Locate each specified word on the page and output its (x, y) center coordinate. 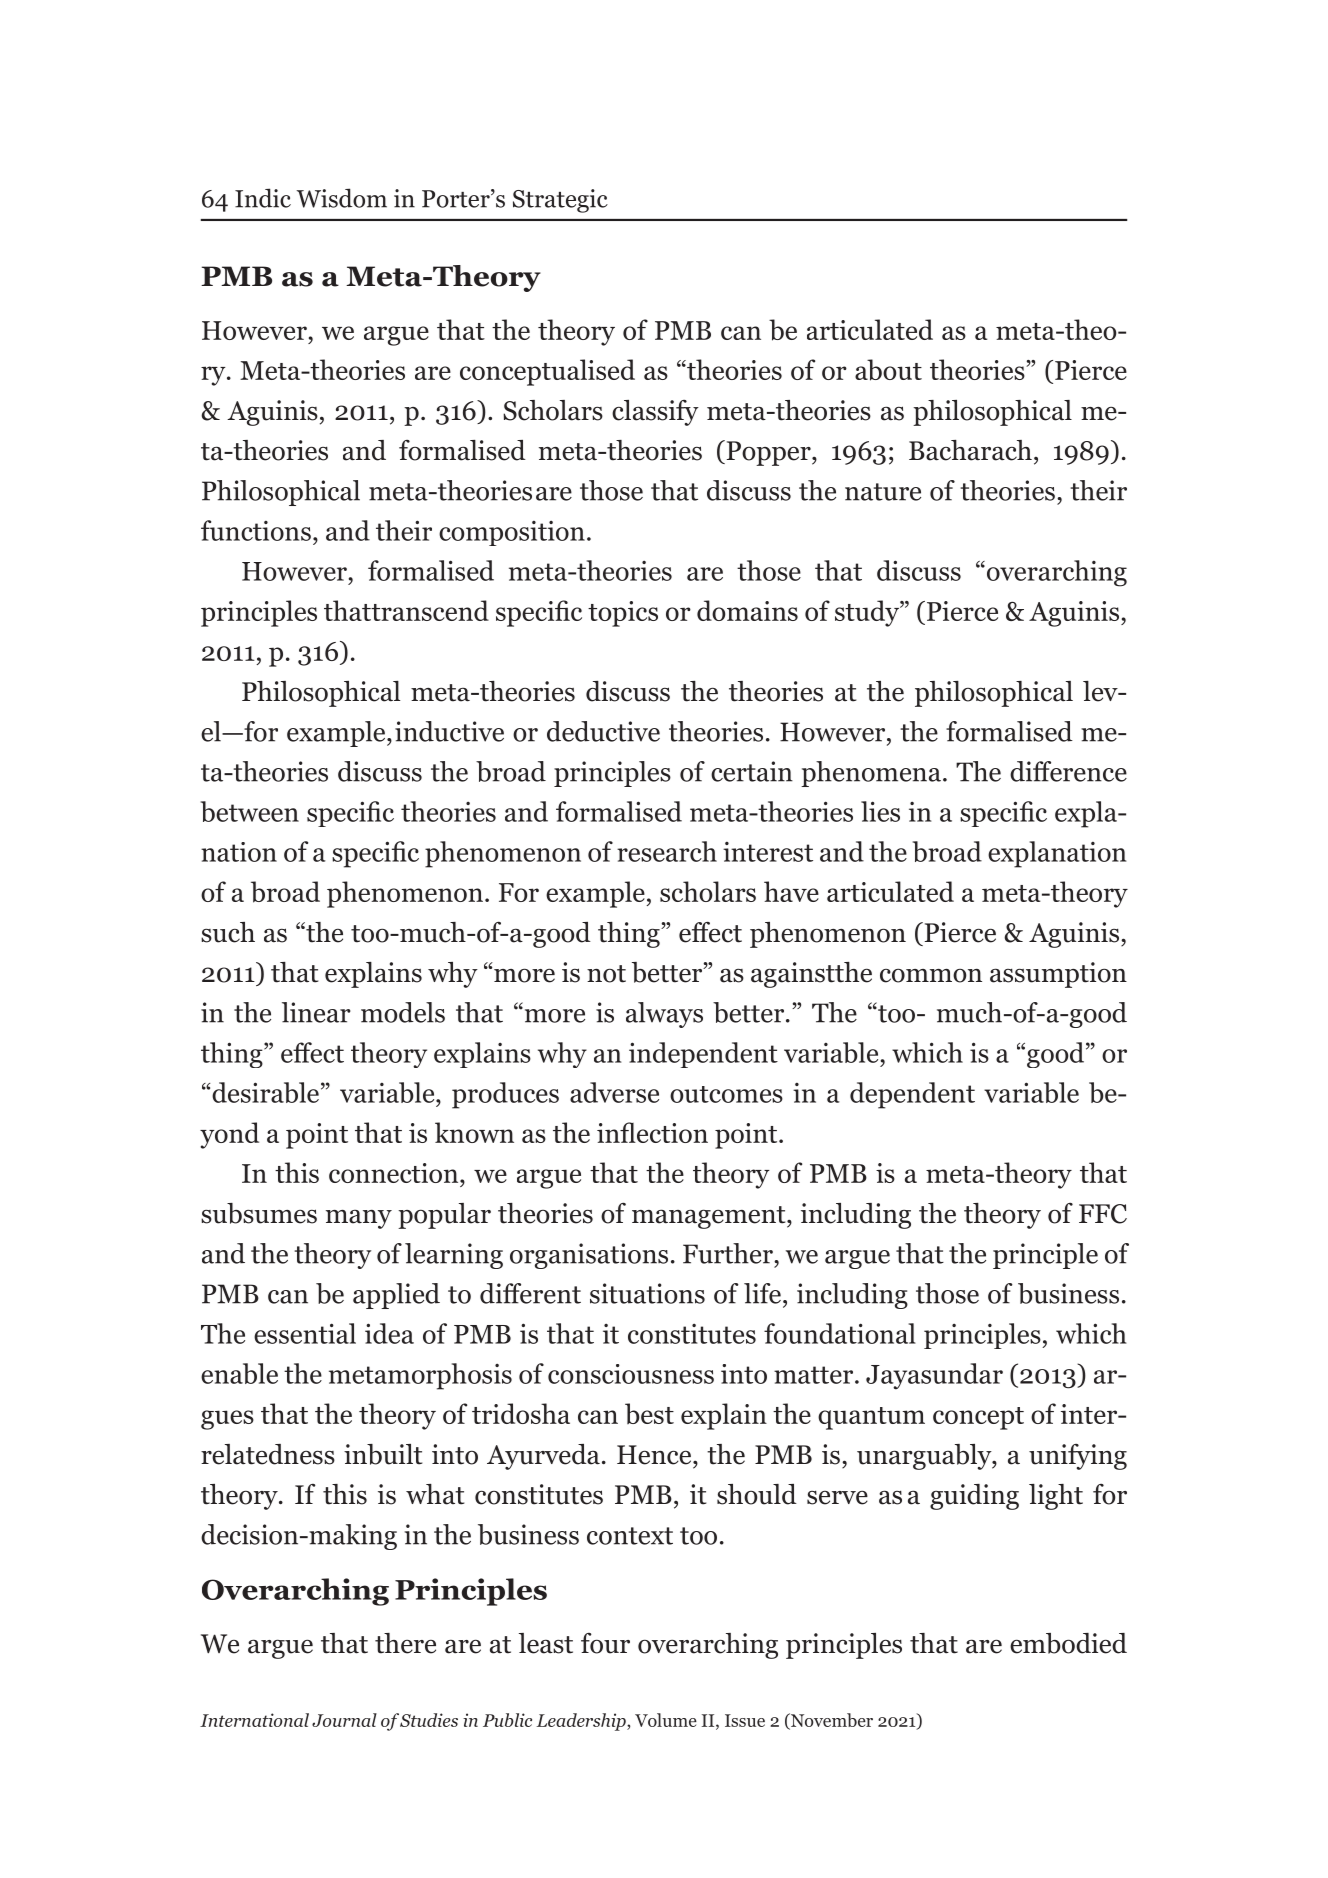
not (606, 974)
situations (647, 1293)
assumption (1058, 975)
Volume (666, 1720)
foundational (840, 1333)
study (868, 613)
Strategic (560, 201)
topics (623, 614)
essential (305, 1333)
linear (316, 1012)
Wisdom (341, 198)
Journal (344, 1720)
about (888, 370)
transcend (430, 610)
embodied (1068, 1643)
